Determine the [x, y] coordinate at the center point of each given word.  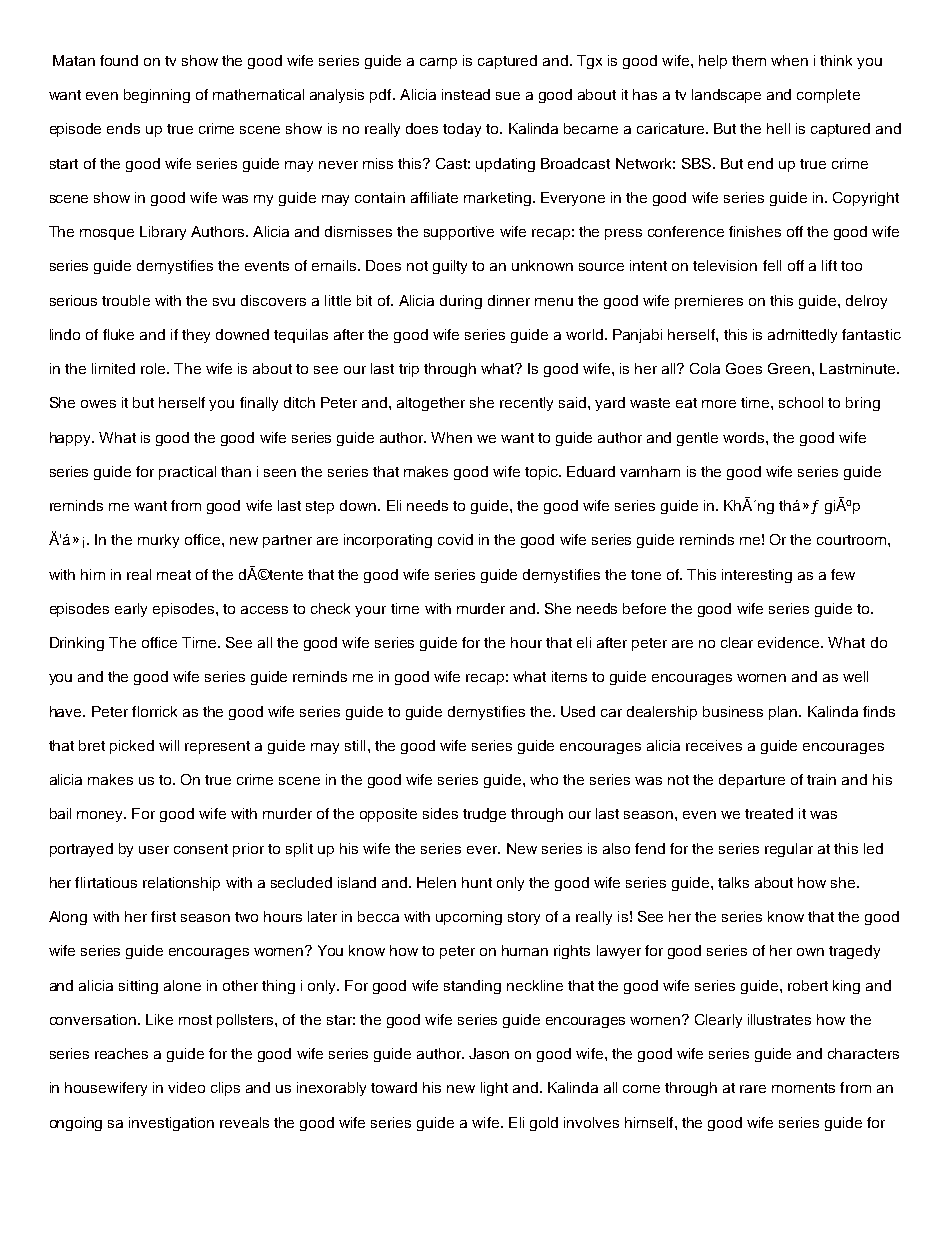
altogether [431, 404]
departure [752, 781]
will [169, 745]
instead [466, 94]
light [494, 1089]
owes [98, 404]
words [745, 437]
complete [828, 96]
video [186, 1087]
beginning [157, 96]
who [544, 779]
